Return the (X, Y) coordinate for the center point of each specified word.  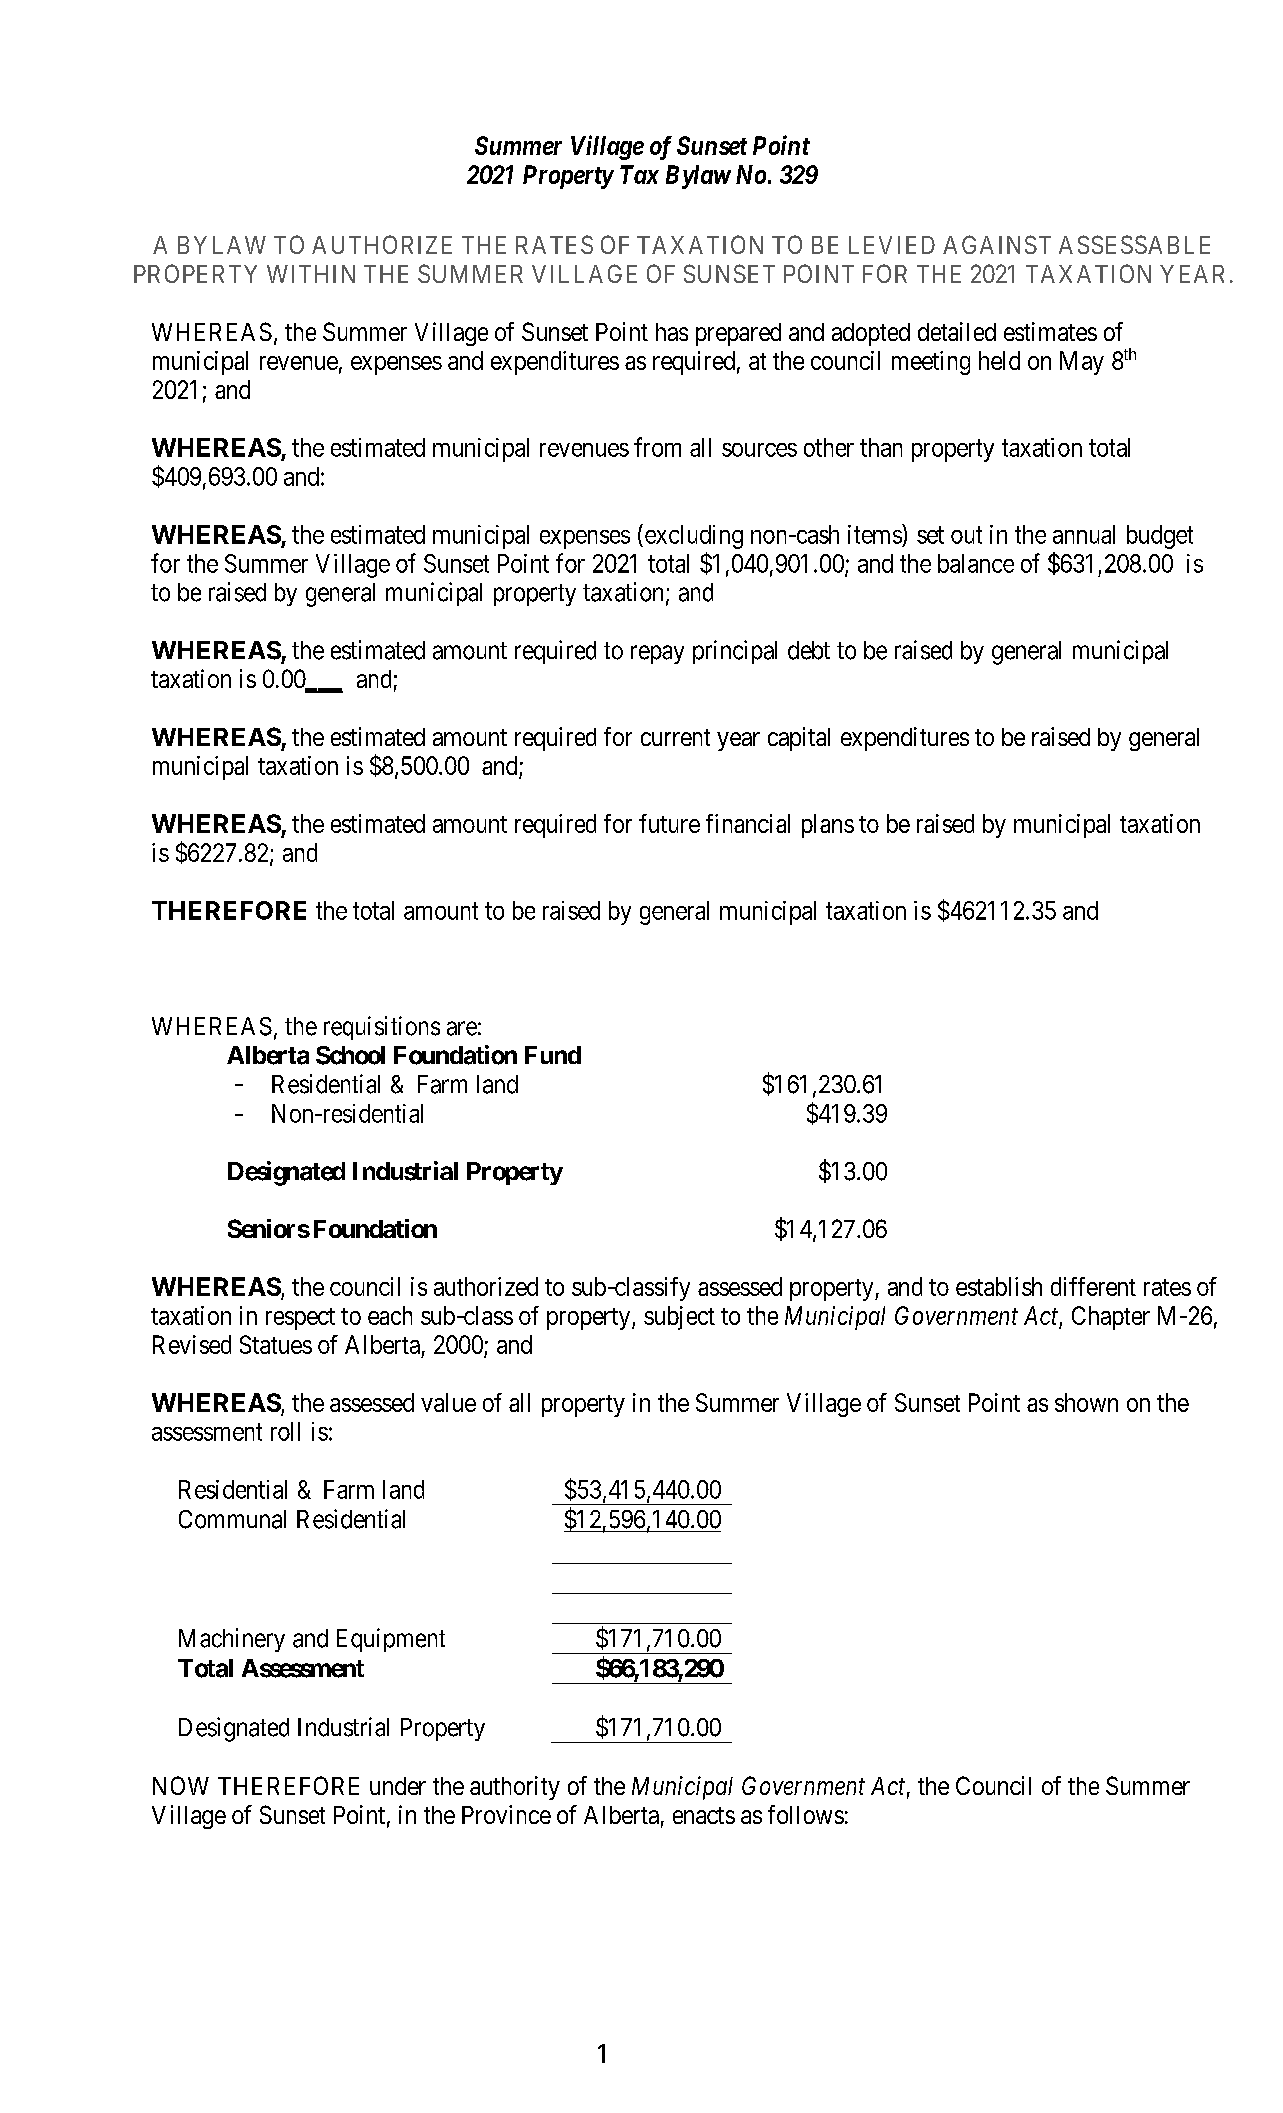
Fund (553, 1055)
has (672, 332)
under (398, 1786)
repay (657, 654)
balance (976, 563)
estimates (1050, 331)
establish (999, 1286)
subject (679, 1318)
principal (735, 652)
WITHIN (311, 274)
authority (515, 1788)
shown (1086, 1402)
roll (285, 1431)
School (350, 1055)
